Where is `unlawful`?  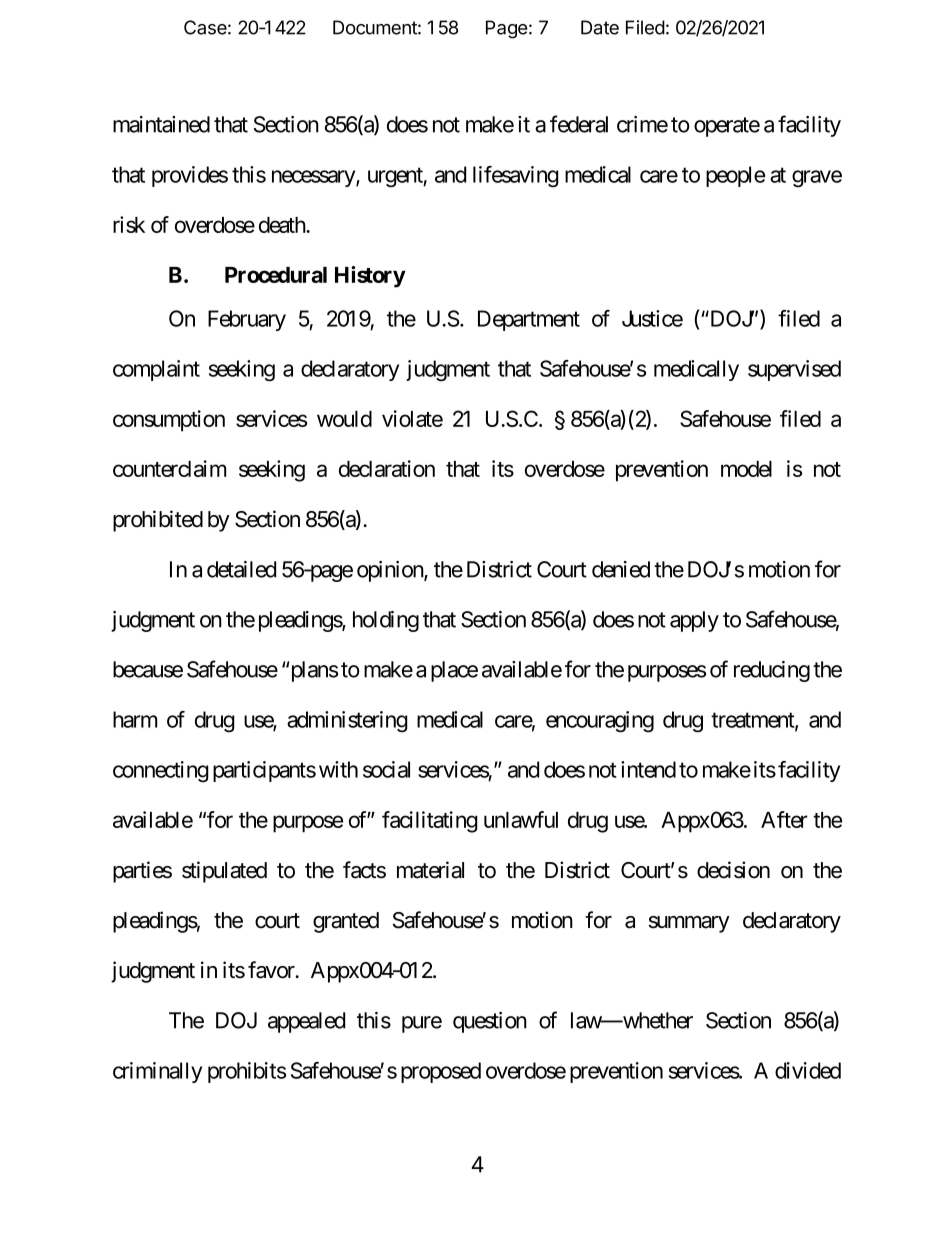 unlawful is located at coordinates (521, 819).
